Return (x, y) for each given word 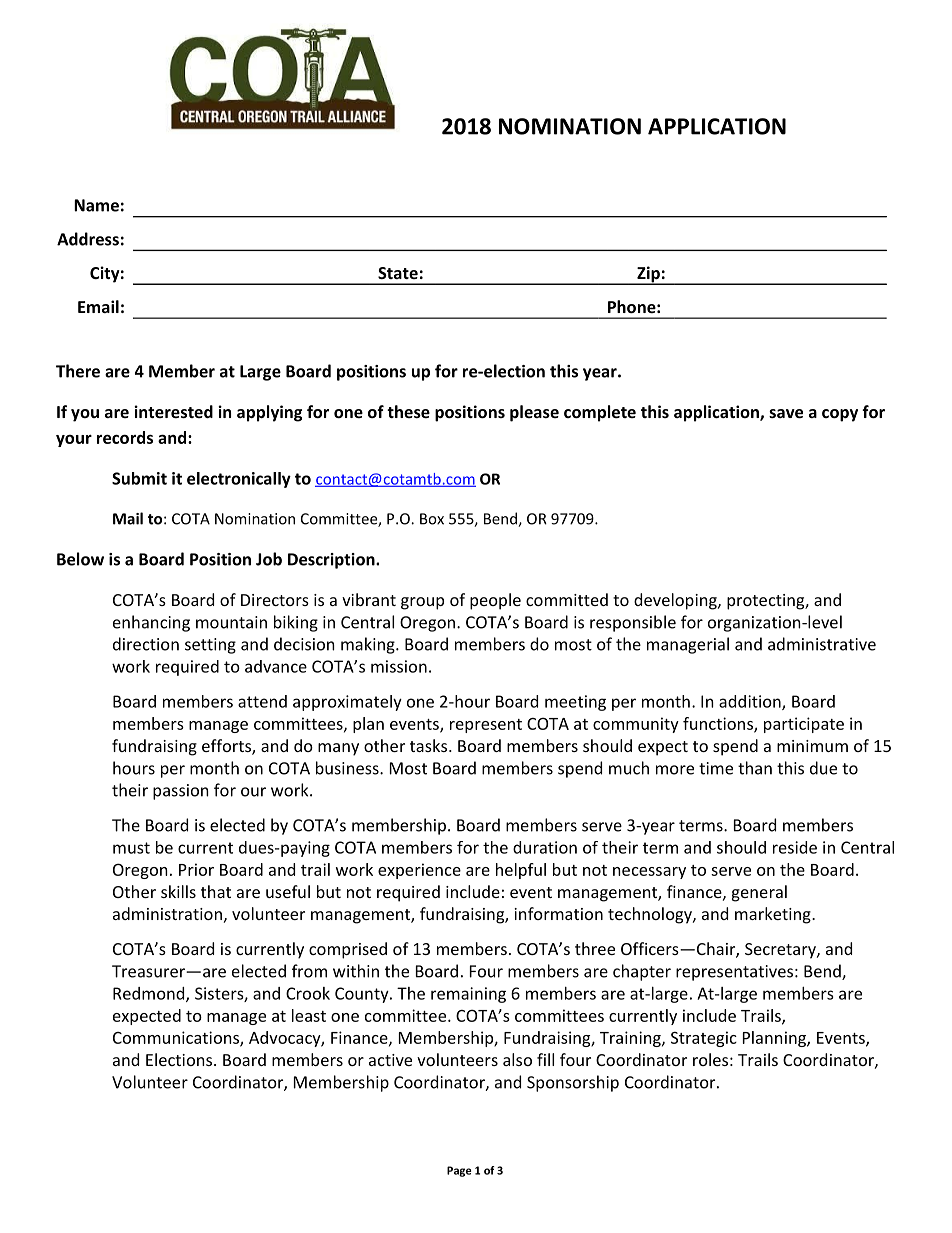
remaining (468, 995)
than (755, 768)
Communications (177, 1038)
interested (173, 411)
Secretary (781, 951)
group (422, 603)
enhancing (151, 623)
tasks (428, 745)
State (398, 273)
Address (88, 239)
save (786, 413)
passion (181, 792)
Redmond (150, 994)
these (408, 411)
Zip (648, 275)
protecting (766, 602)
